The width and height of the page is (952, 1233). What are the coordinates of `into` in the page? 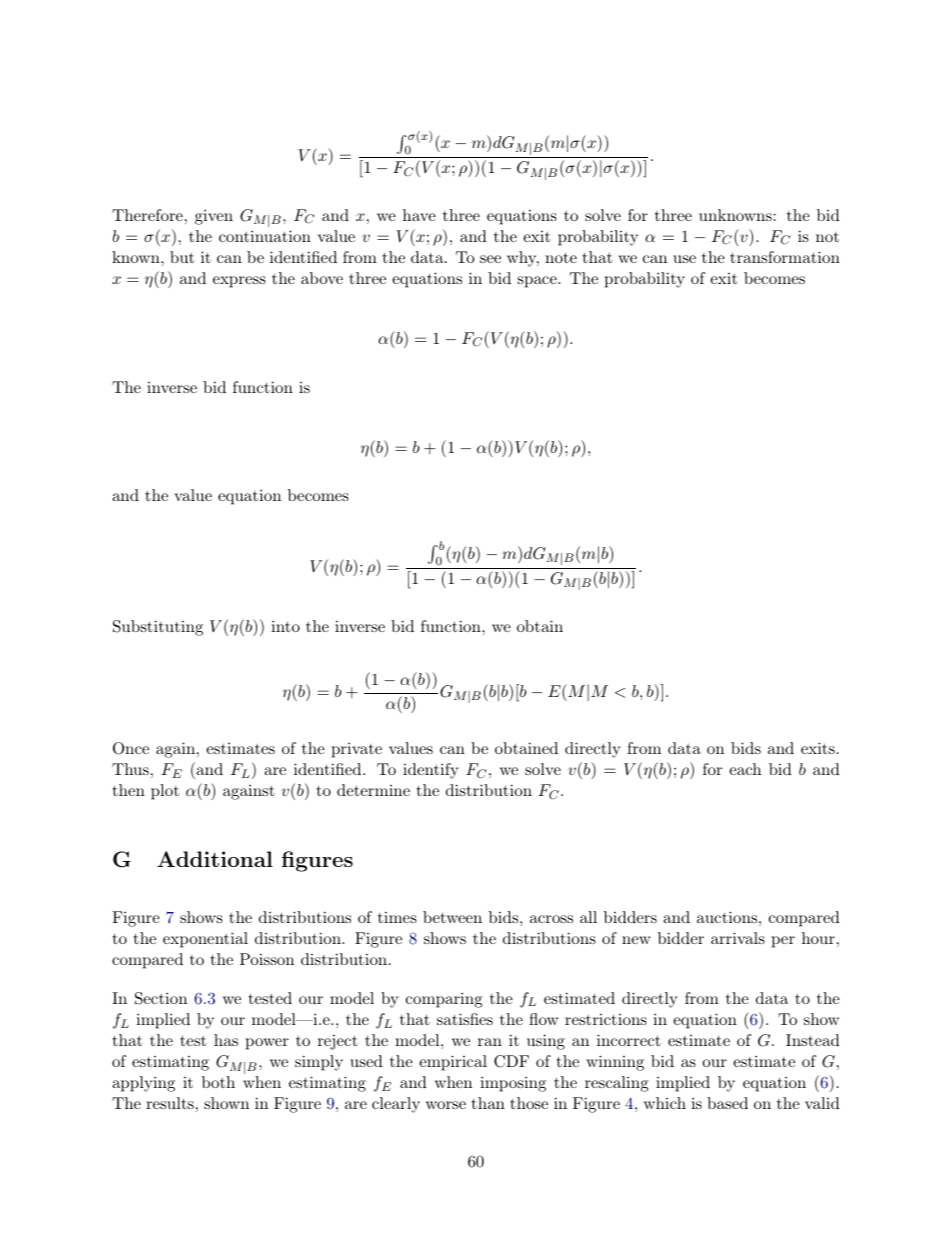 It's located at (285, 626).
